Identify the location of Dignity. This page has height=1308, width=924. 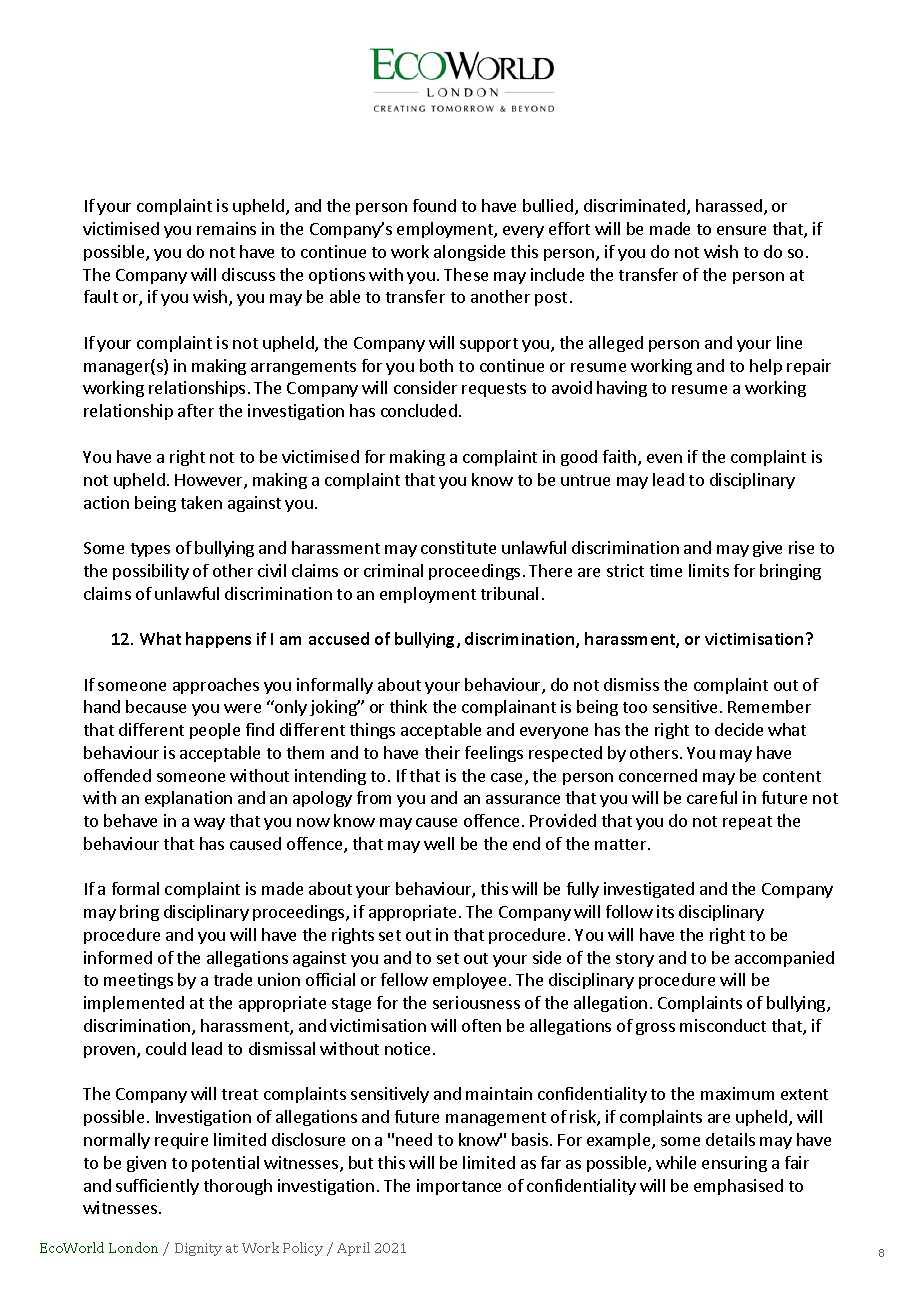
(198, 1249).
